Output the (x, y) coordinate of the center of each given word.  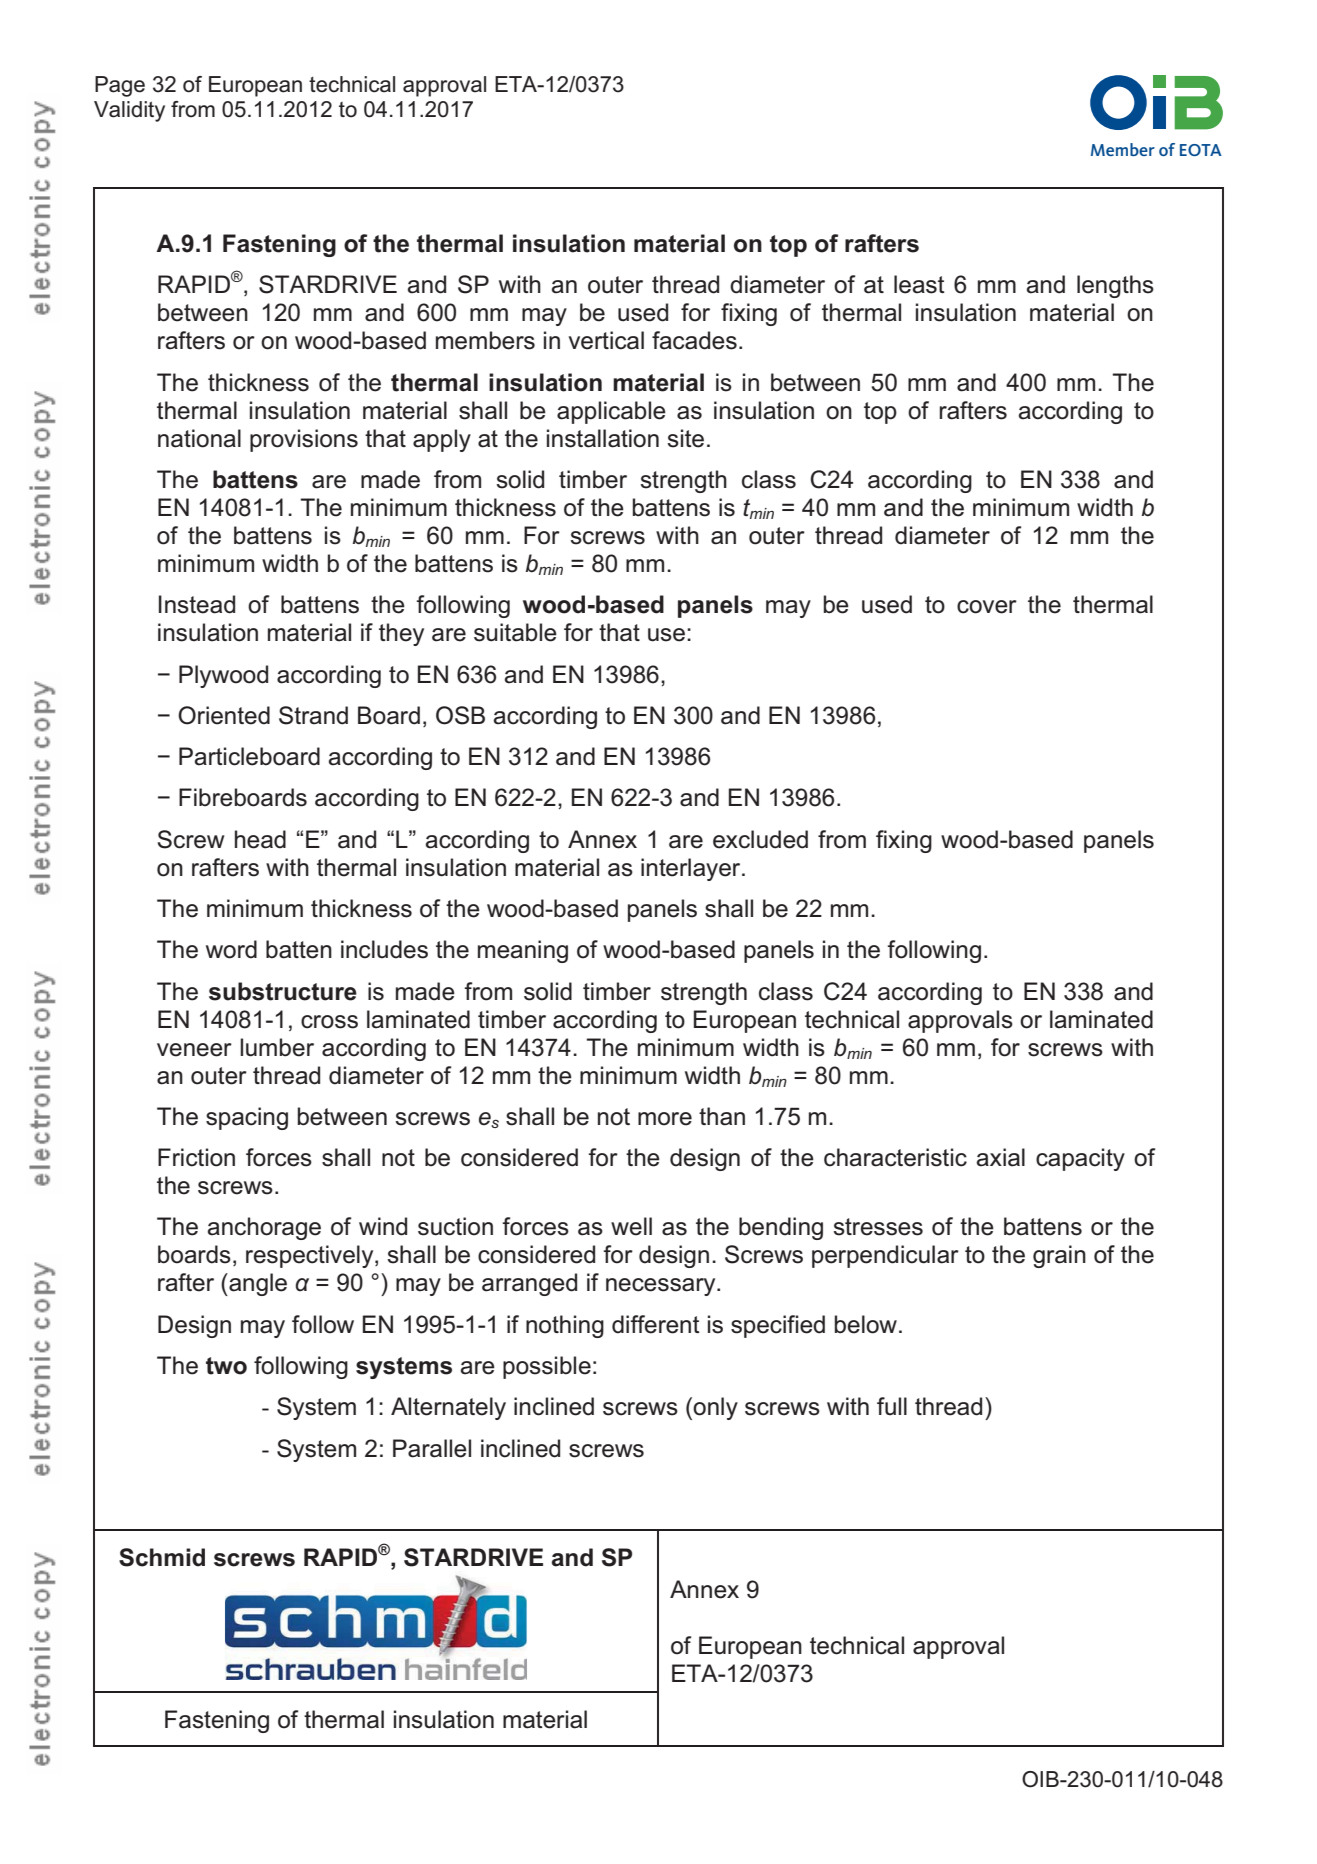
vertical (606, 340)
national (199, 438)
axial (1001, 1157)
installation (603, 438)
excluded (760, 839)
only (715, 1408)
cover (987, 607)
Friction (196, 1157)
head (260, 839)
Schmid (162, 1557)
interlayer (692, 869)
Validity (129, 111)
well (631, 1226)
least (919, 284)
